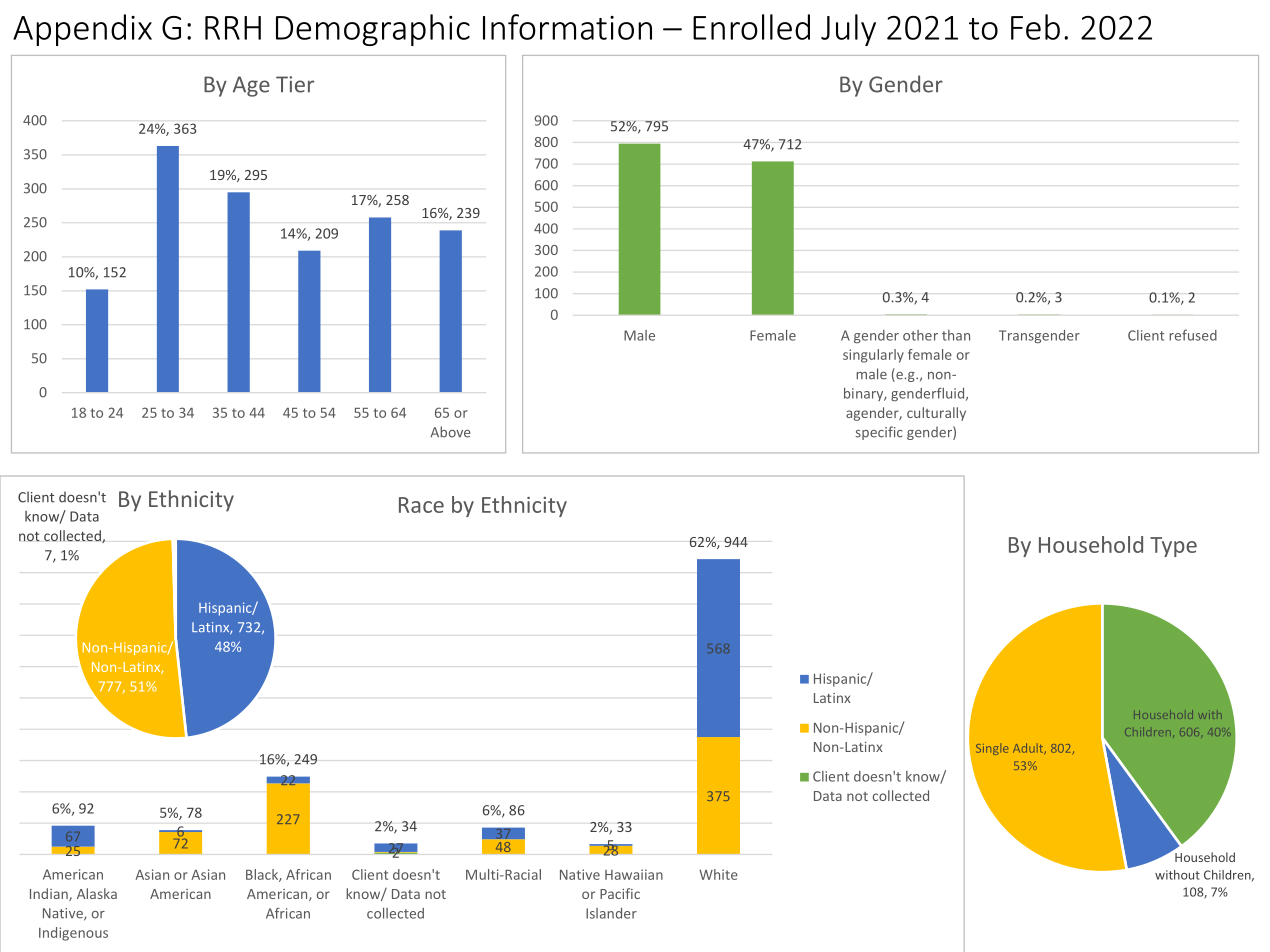 The width and height of the document is (1270, 952). I want to click on Alaska, so click(97, 893).
